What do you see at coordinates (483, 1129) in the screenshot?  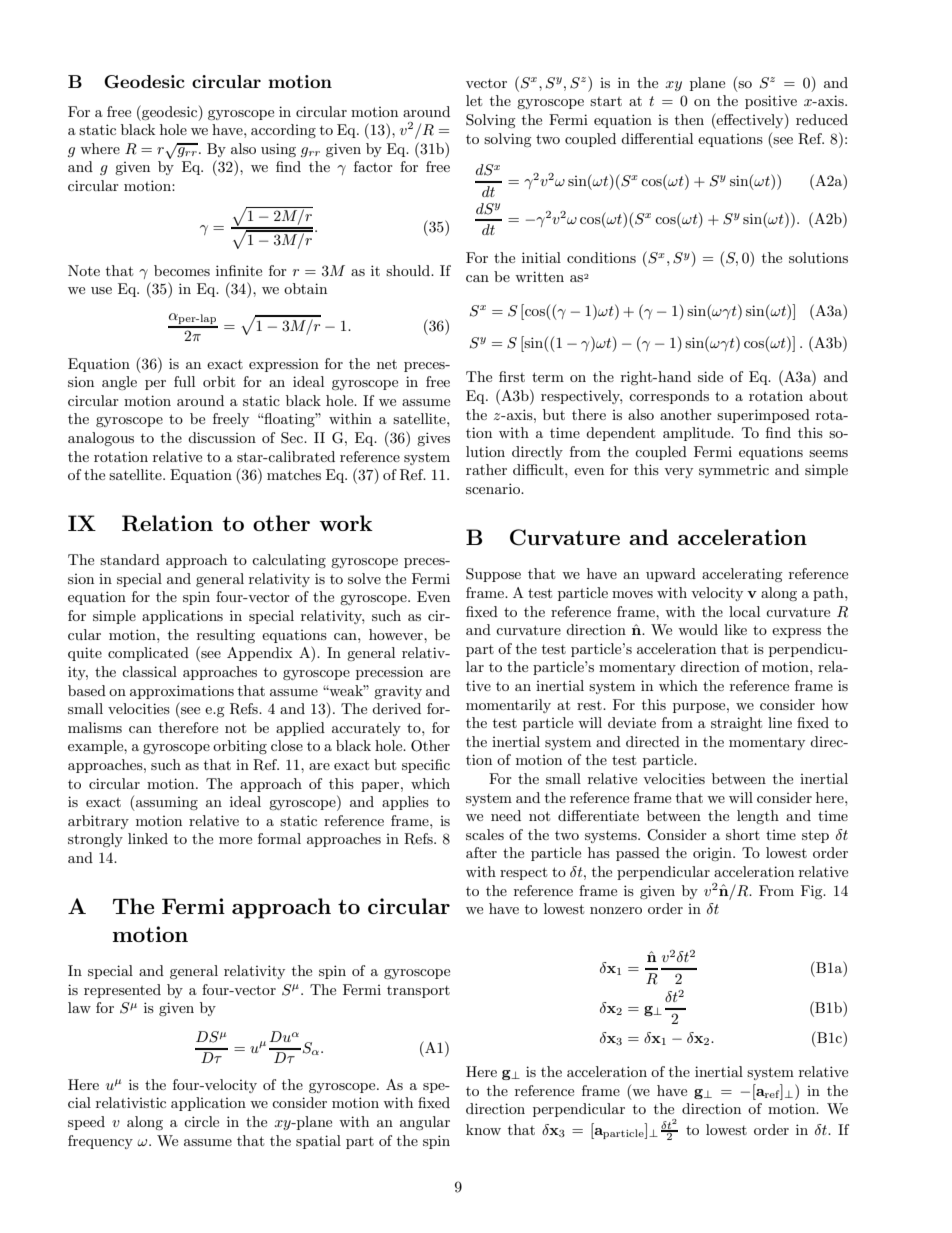 I see `know` at bounding box center [483, 1129].
